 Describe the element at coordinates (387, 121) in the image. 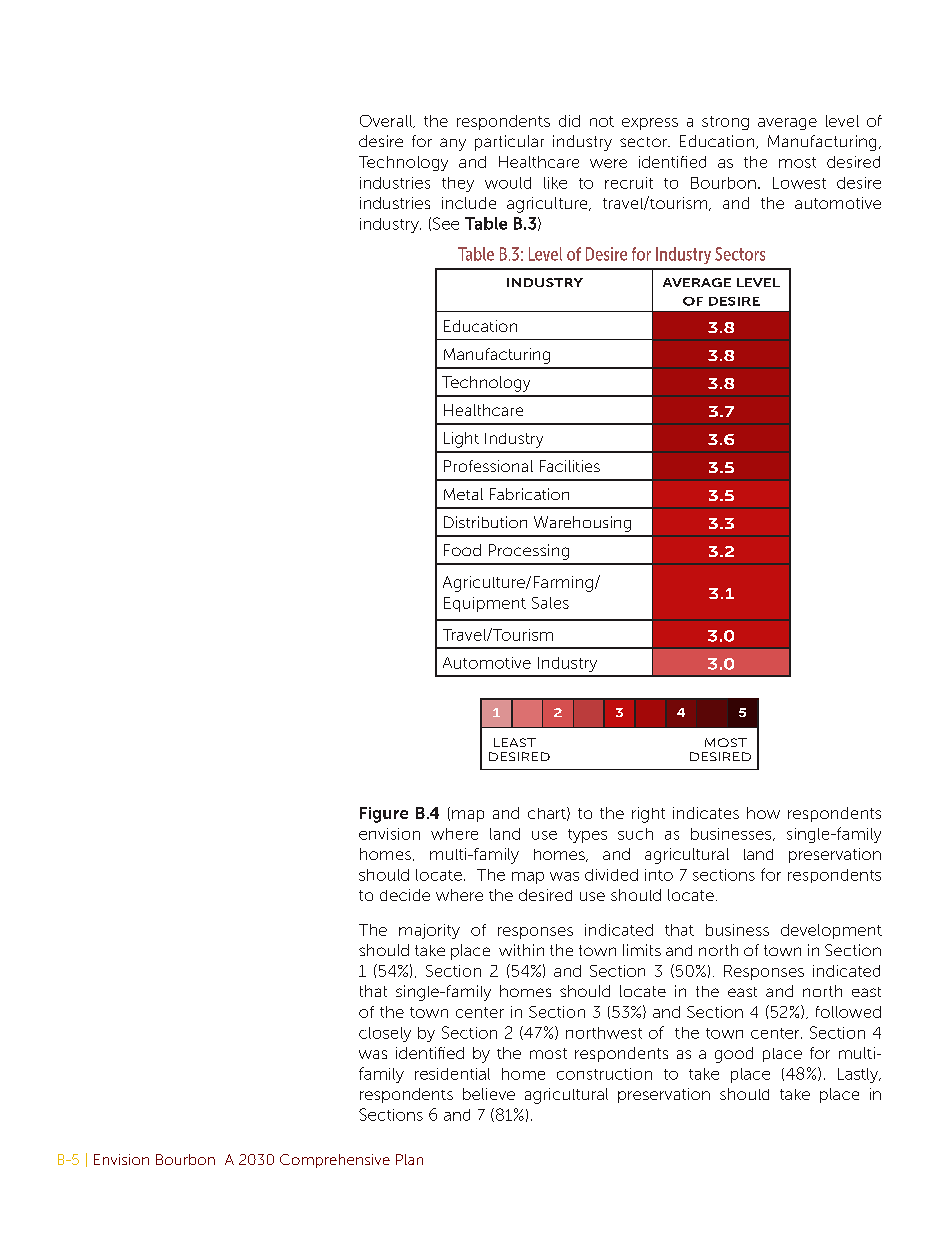

I see `Overall` at that location.
